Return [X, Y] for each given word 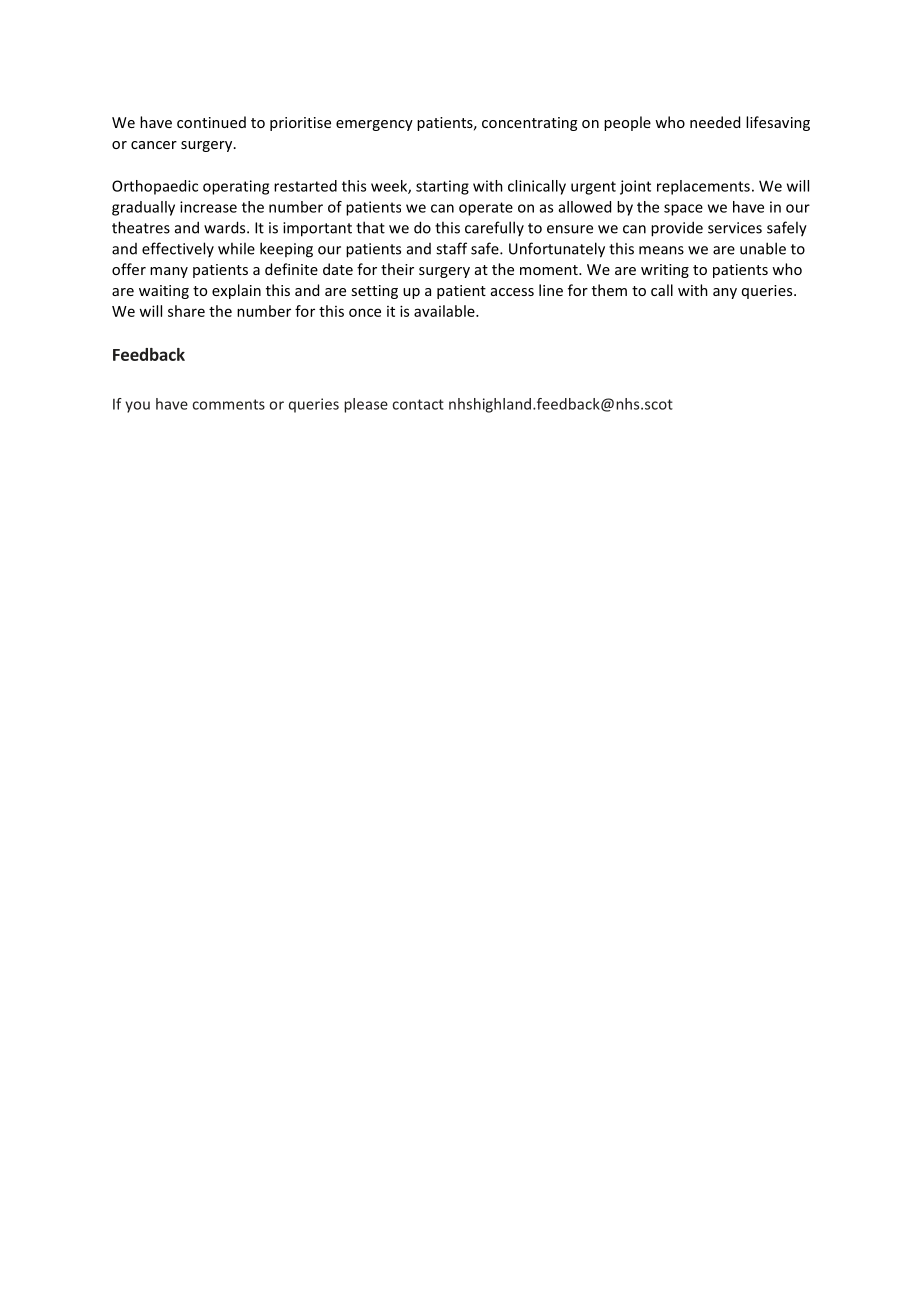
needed [715, 122]
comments [228, 404]
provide [677, 229]
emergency [374, 125]
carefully [494, 228]
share [186, 311]
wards [226, 227]
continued [211, 122]
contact [418, 404]
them [609, 290]
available [445, 311]
